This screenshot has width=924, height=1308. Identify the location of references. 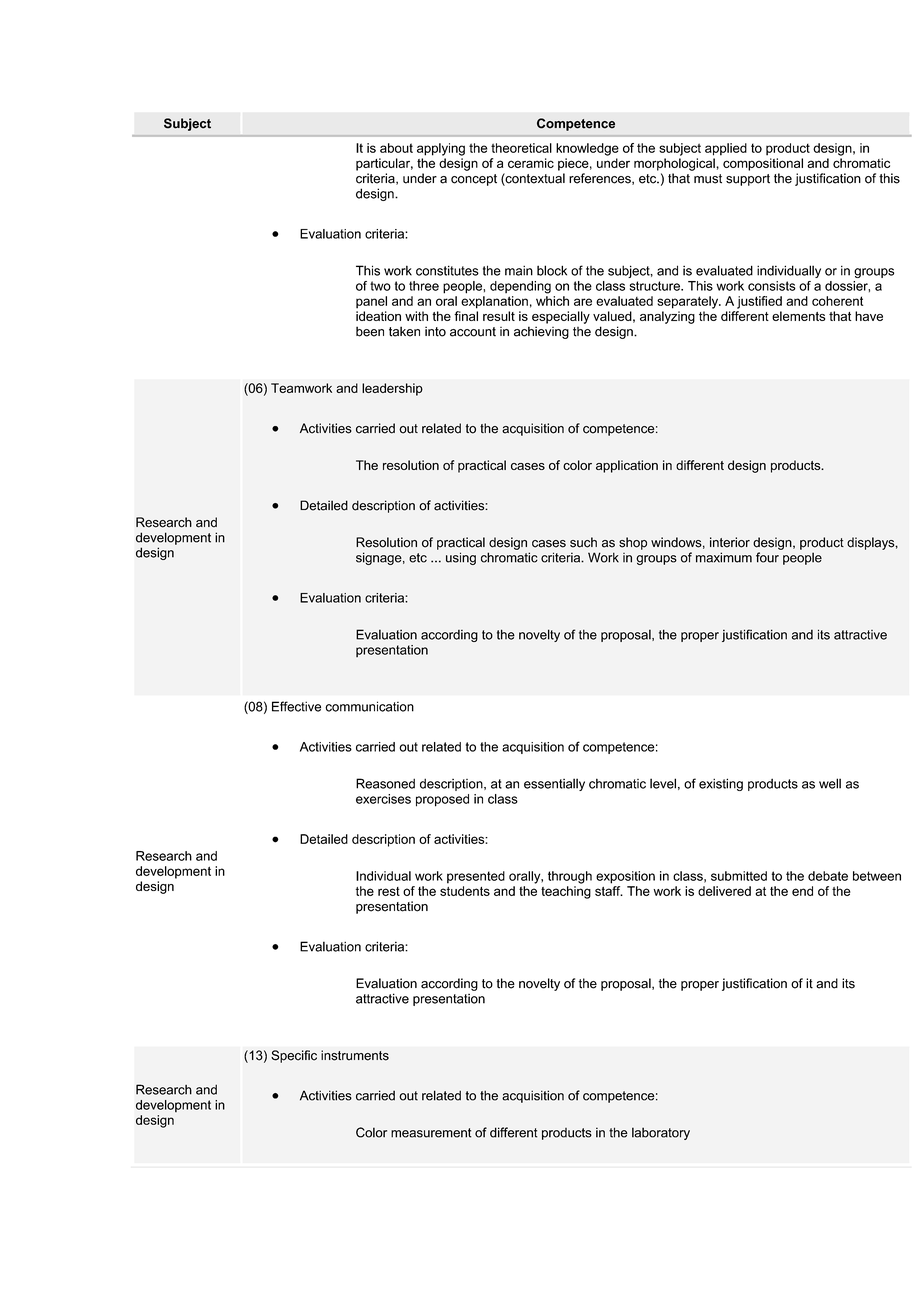
(601, 179).
